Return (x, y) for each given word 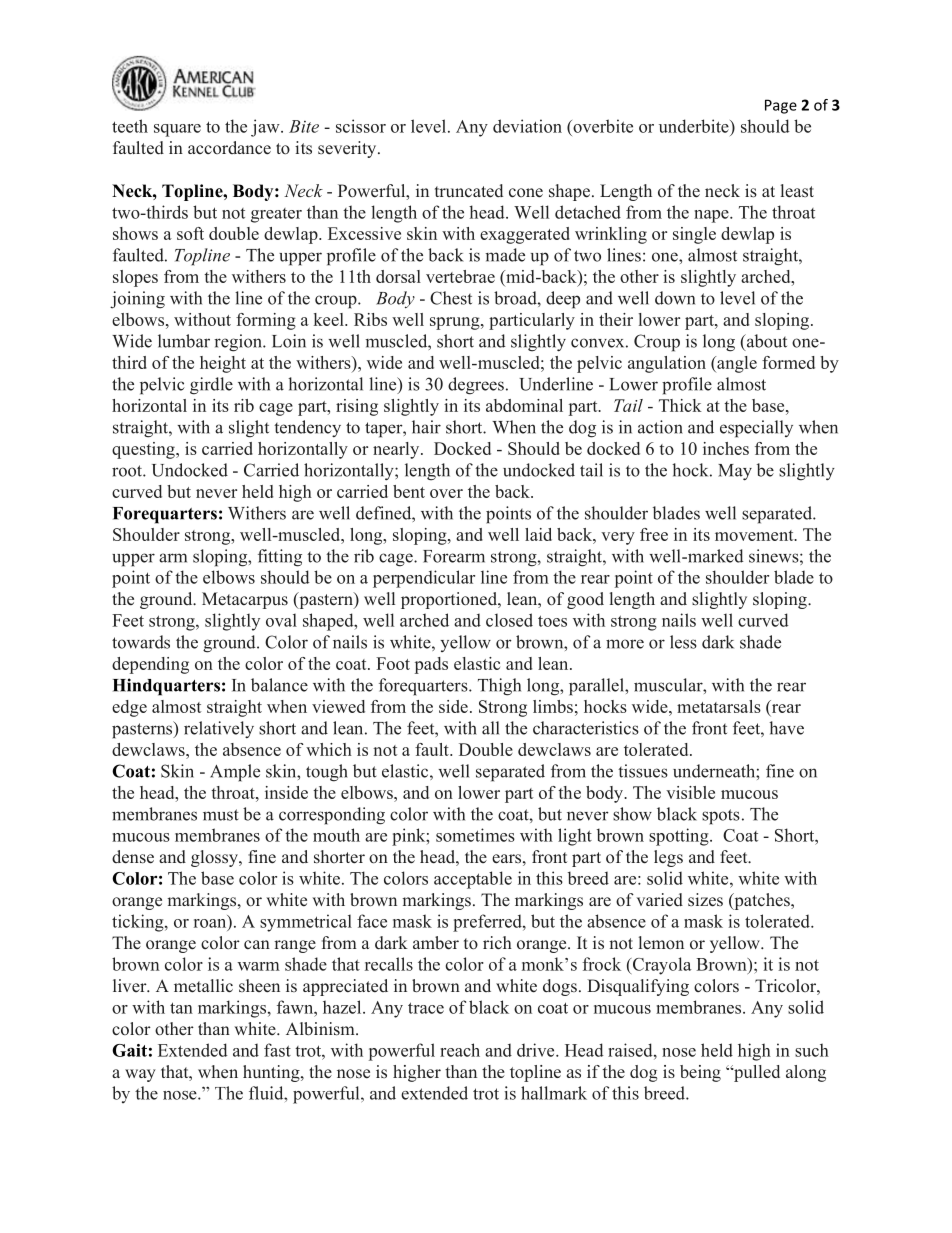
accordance (229, 148)
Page (781, 106)
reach (460, 1050)
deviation (527, 126)
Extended (193, 1050)
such (812, 1050)
